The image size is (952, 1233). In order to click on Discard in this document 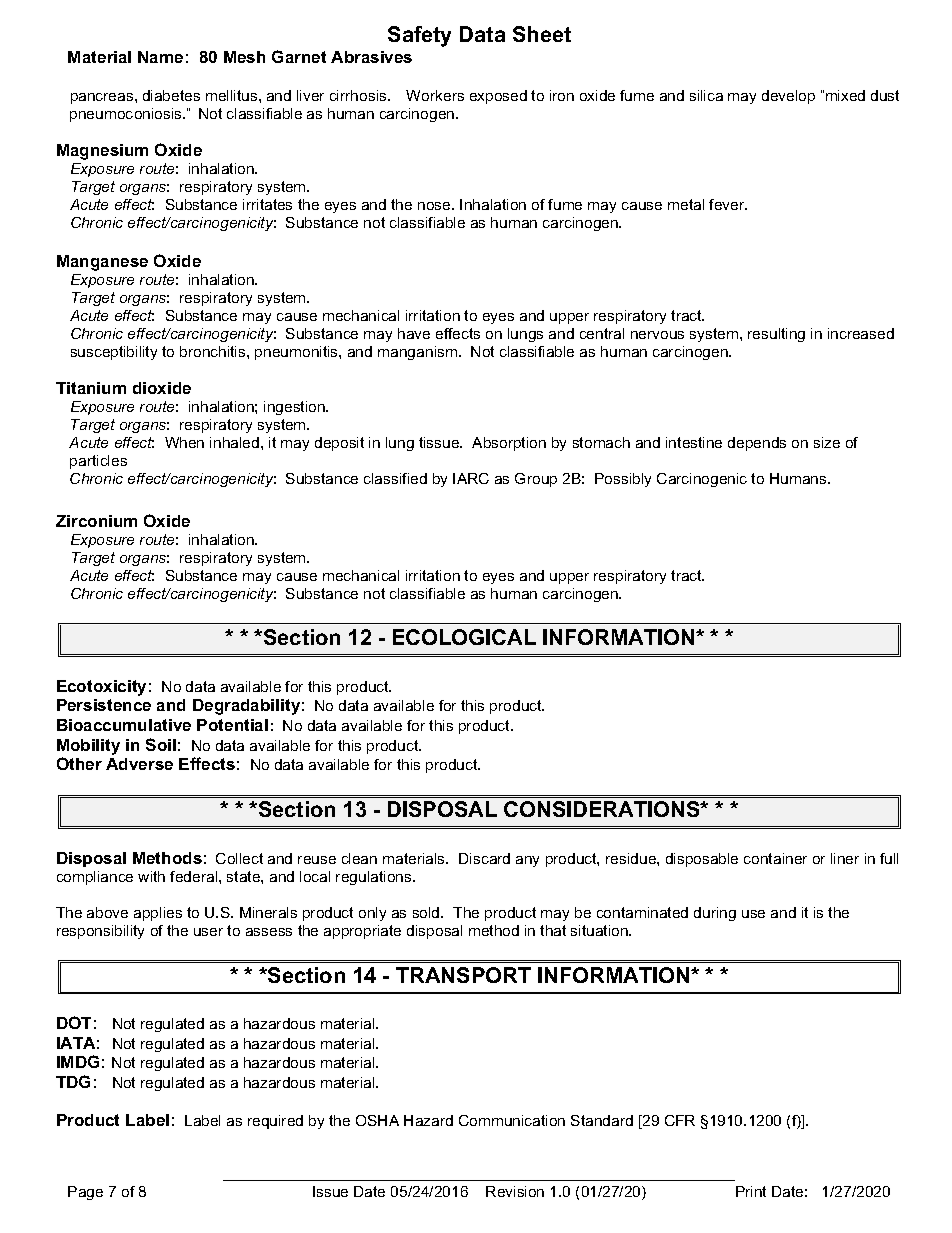, I will do `click(484, 858)`.
